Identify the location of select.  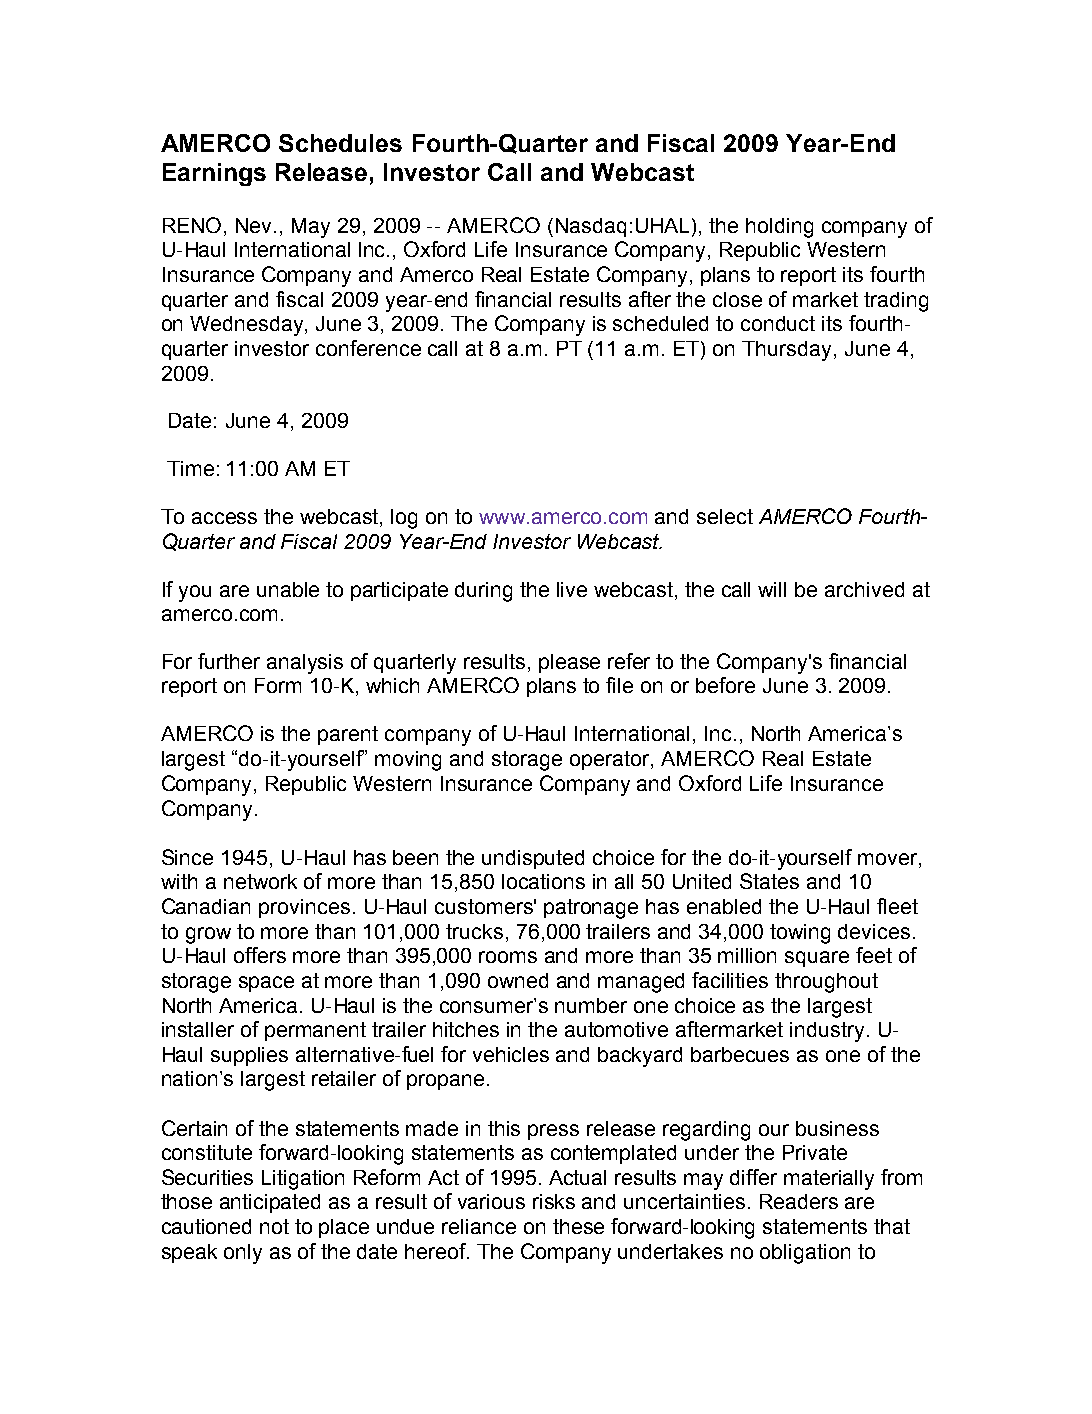
(725, 516).
